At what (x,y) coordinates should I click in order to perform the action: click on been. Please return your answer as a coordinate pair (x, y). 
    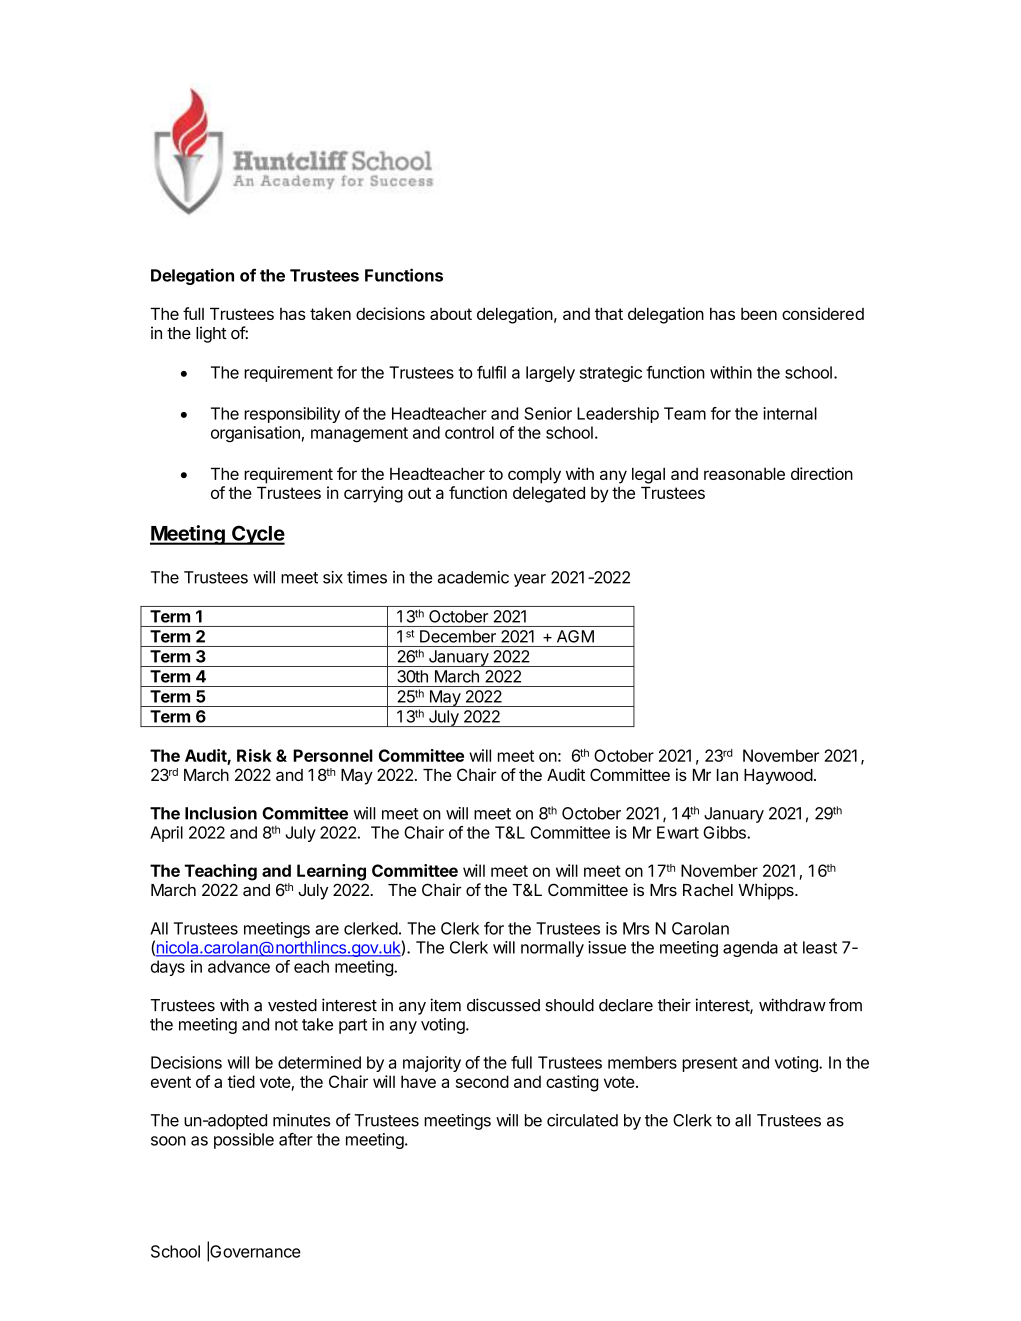
    Looking at the image, I should click on (759, 314).
